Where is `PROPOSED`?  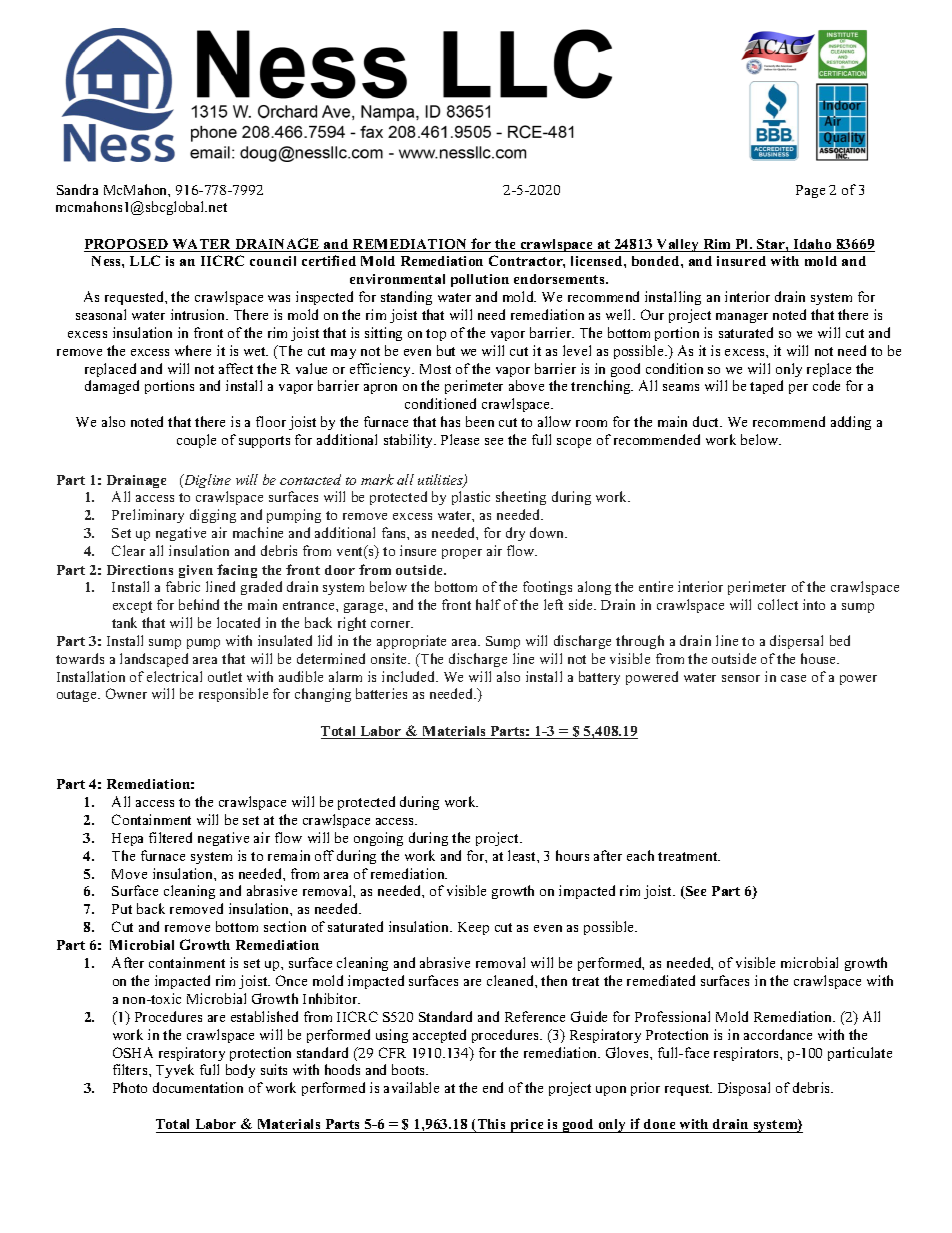 PROPOSED is located at coordinates (127, 245).
